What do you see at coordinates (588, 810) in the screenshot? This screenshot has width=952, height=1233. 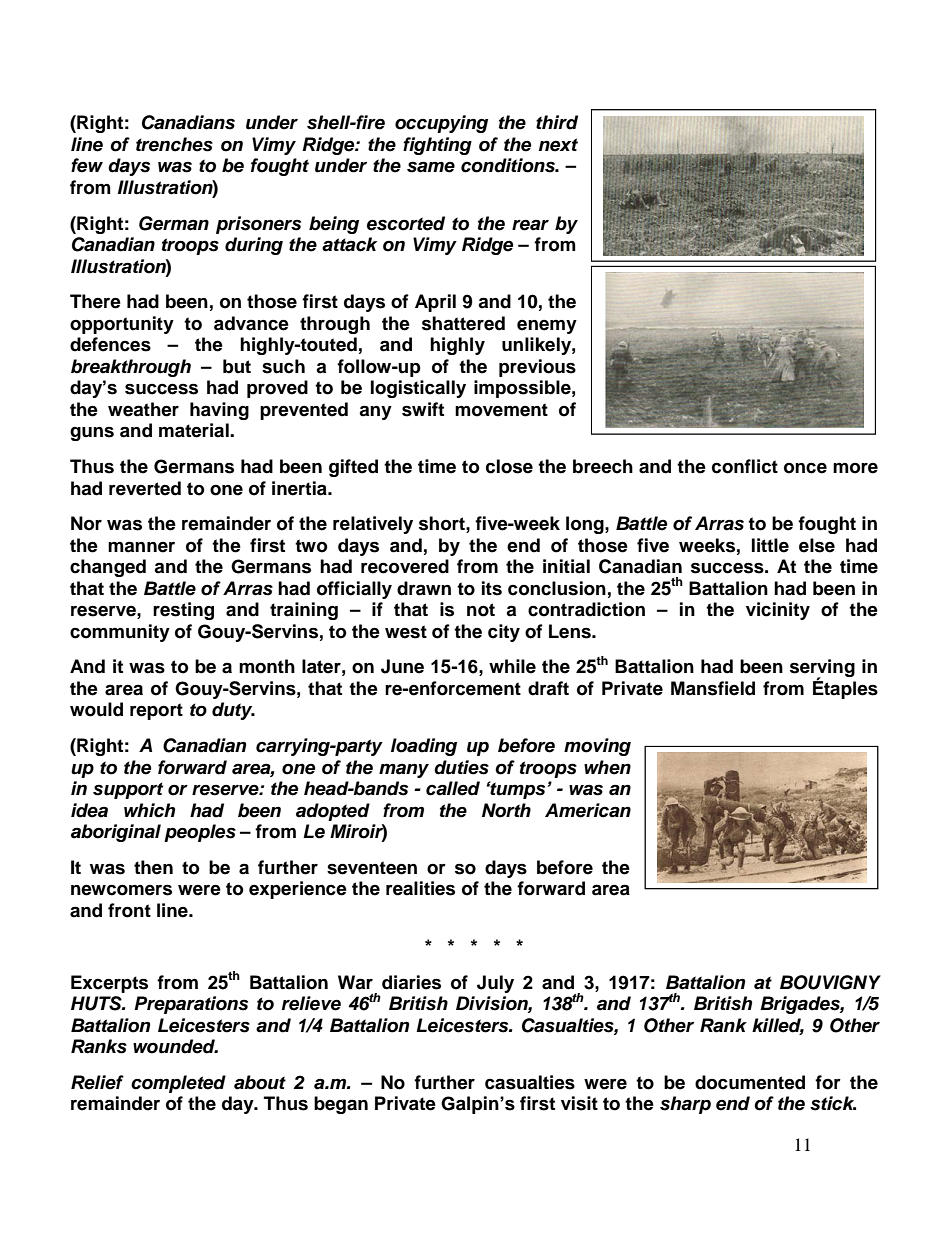 I see `American` at bounding box center [588, 810].
